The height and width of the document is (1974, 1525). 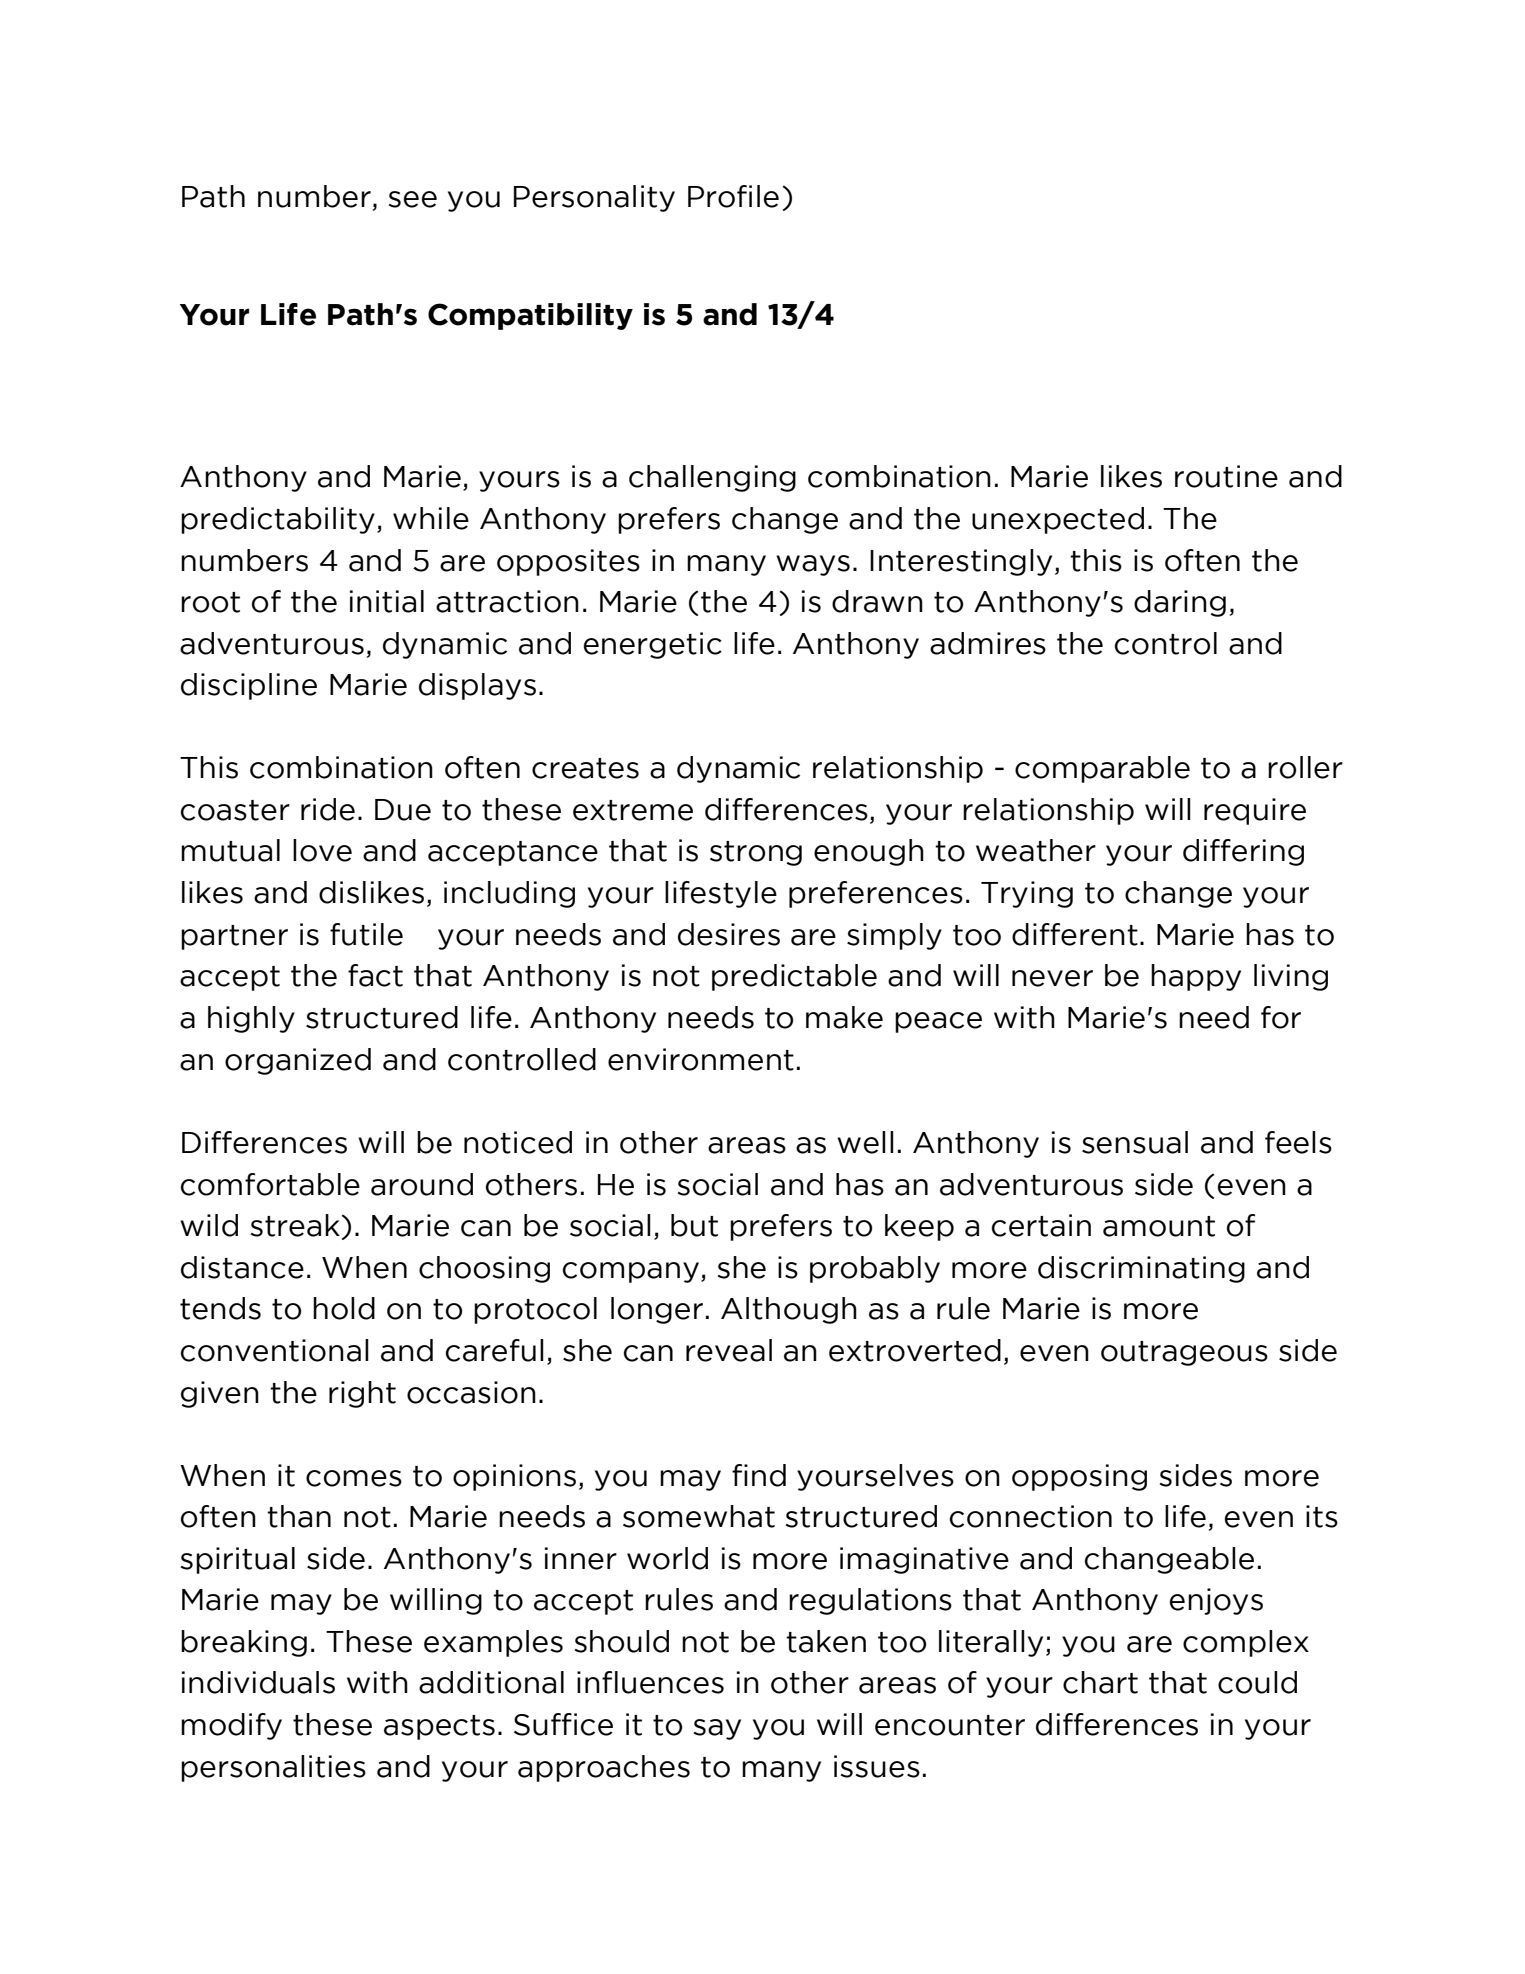 What do you see at coordinates (813, 565) in the document?
I see `ways` at bounding box center [813, 565].
